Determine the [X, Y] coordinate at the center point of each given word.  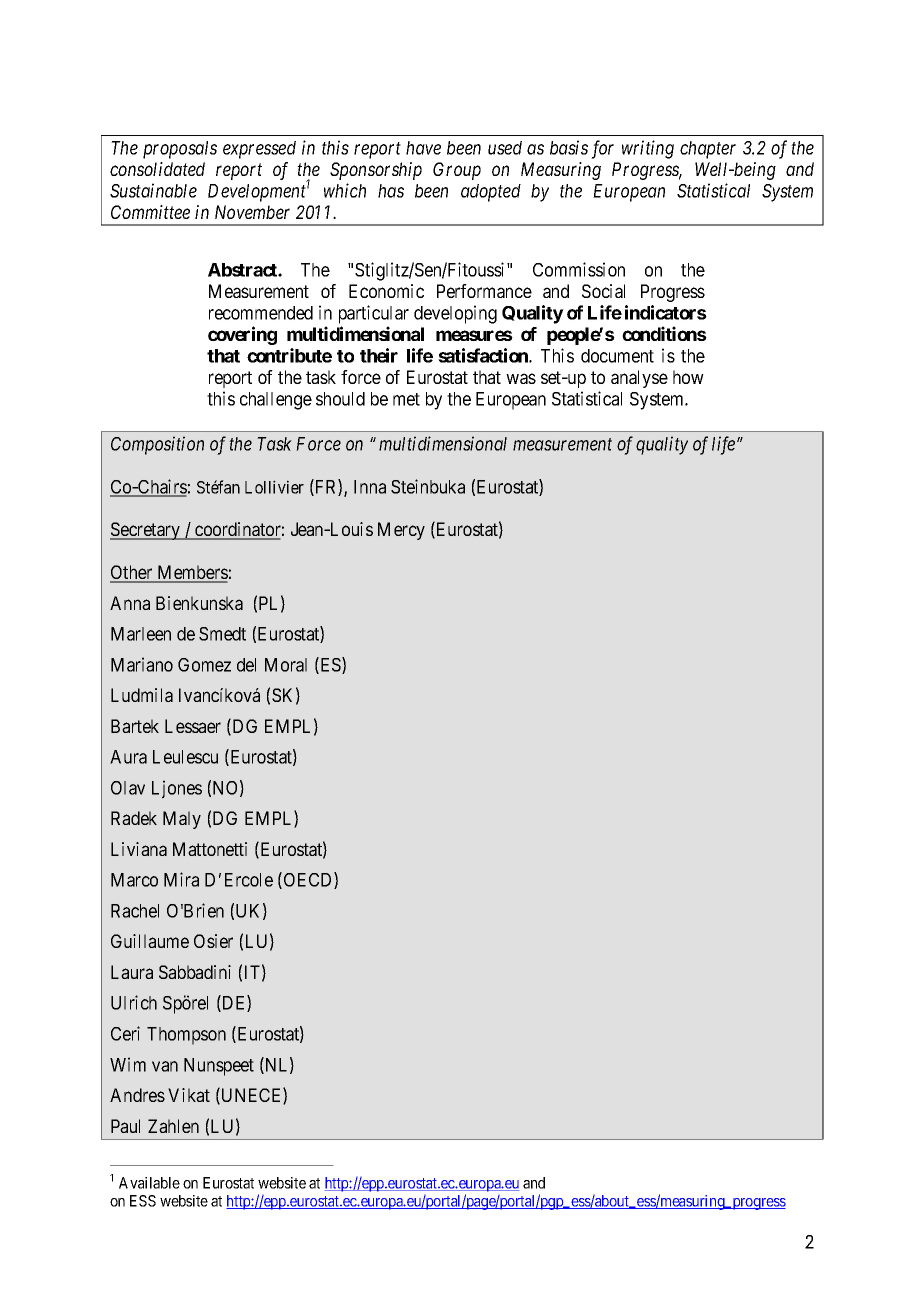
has [391, 191]
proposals [180, 150]
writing [648, 149]
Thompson [186, 1036]
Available [149, 1183]
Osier [213, 941]
